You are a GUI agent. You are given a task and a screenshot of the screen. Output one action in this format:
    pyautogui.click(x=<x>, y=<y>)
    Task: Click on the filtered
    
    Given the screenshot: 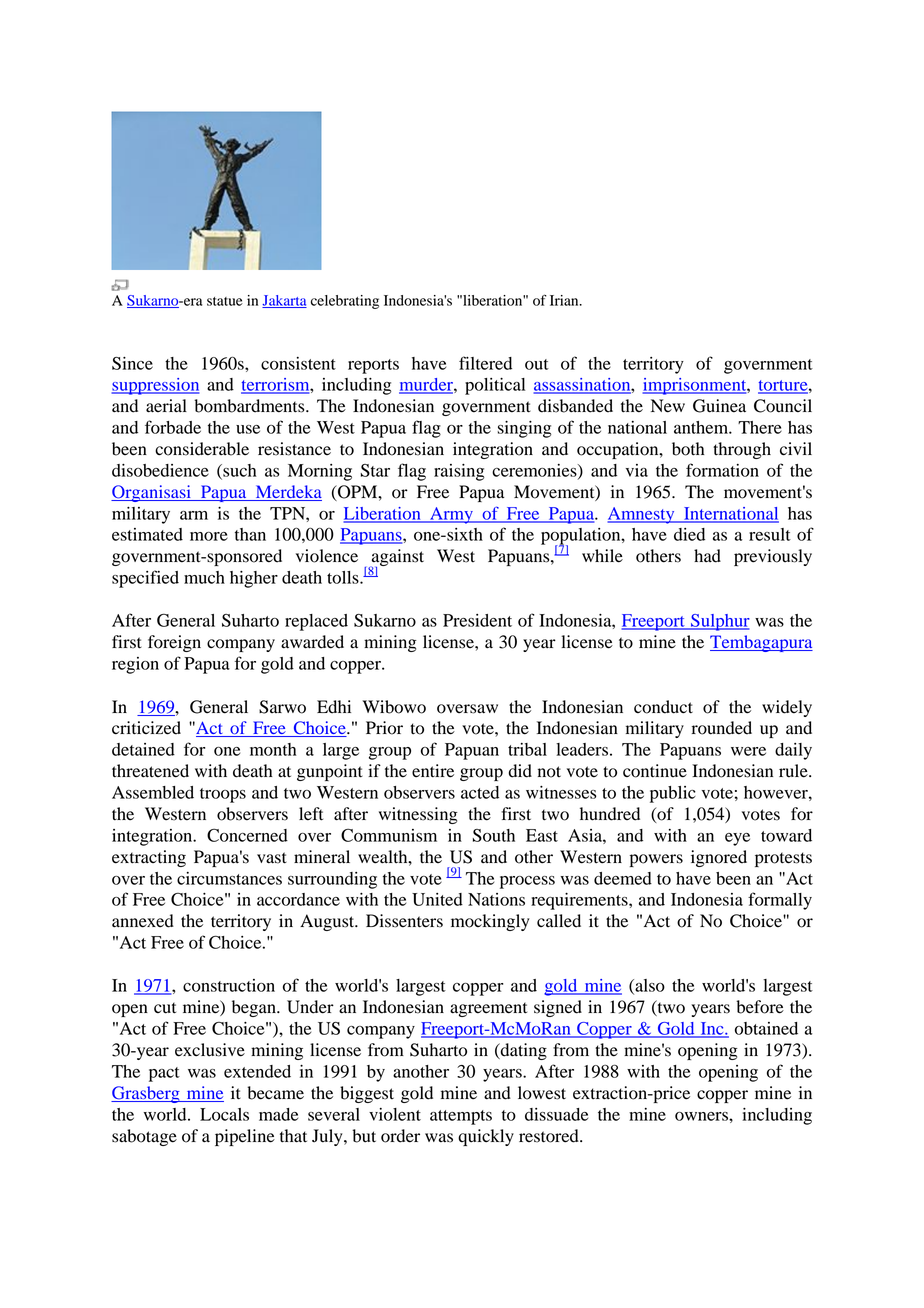 What is the action you would take?
    pyautogui.click(x=485, y=363)
